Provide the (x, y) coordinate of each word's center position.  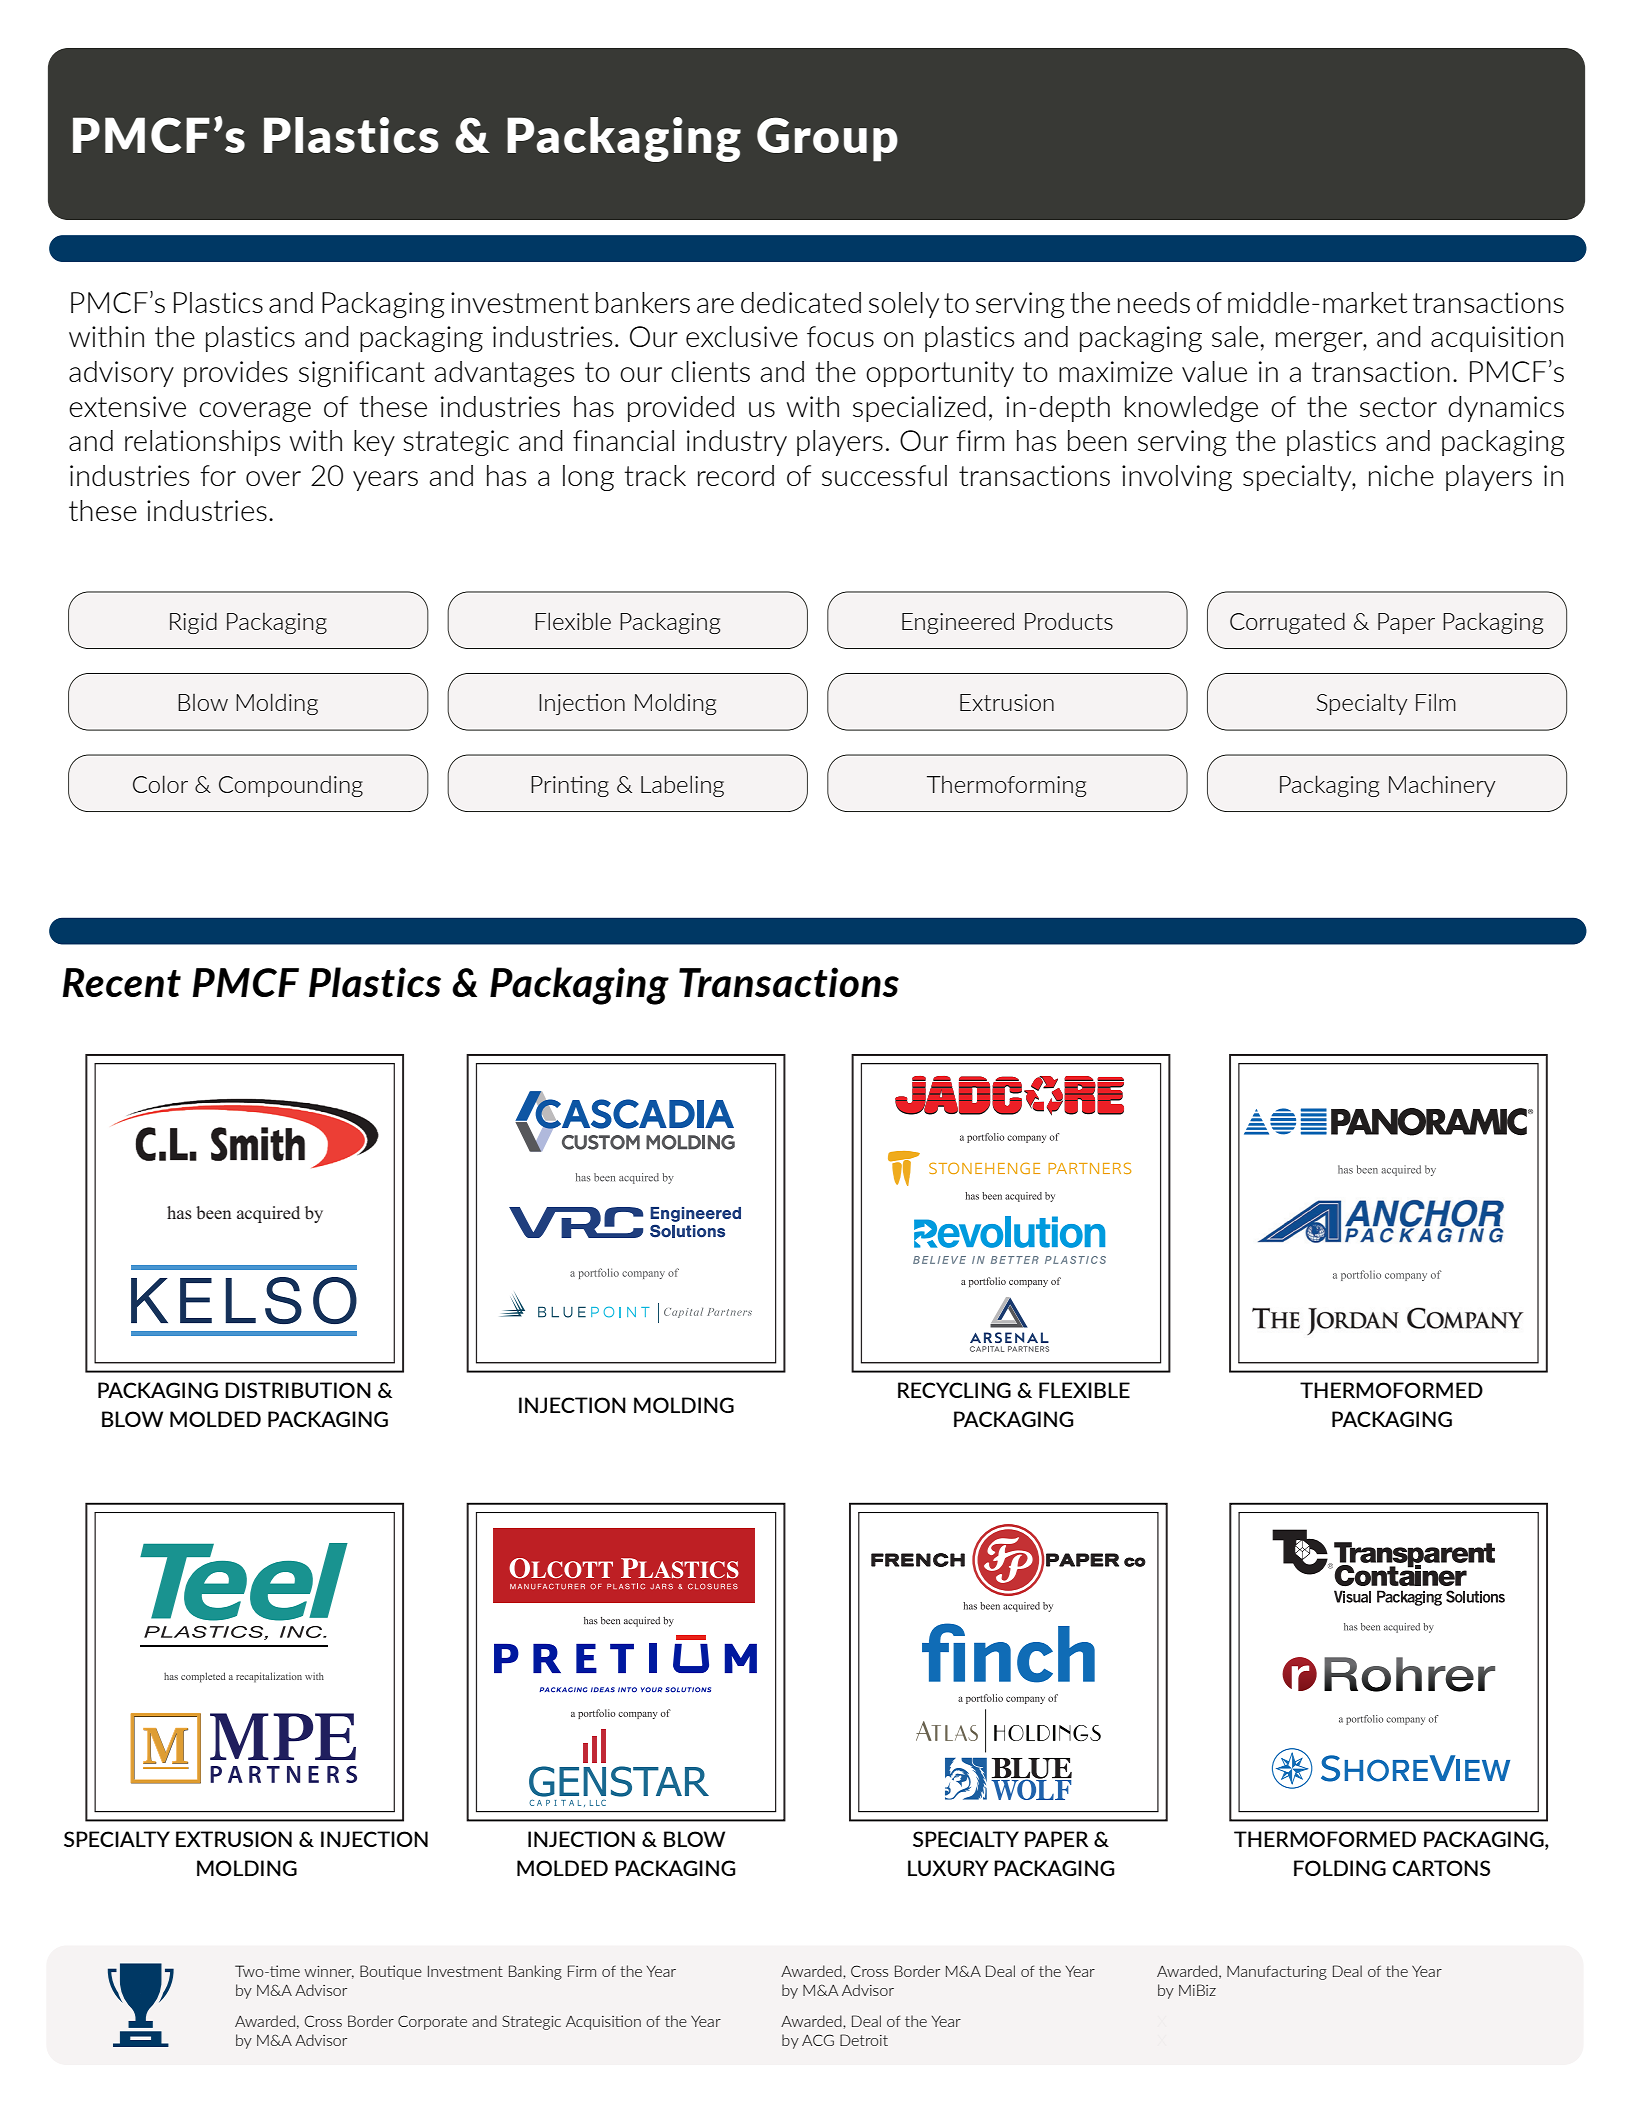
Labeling (682, 786)
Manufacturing (1277, 1972)
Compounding (291, 786)
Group (827, 139)
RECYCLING (954, 1390)
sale (1235, 336)
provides (236, 374)
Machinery (1442, 786)
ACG (818, 2040)
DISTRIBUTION (298, 1390)
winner (329, 1972)
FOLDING (1340, 1868)
